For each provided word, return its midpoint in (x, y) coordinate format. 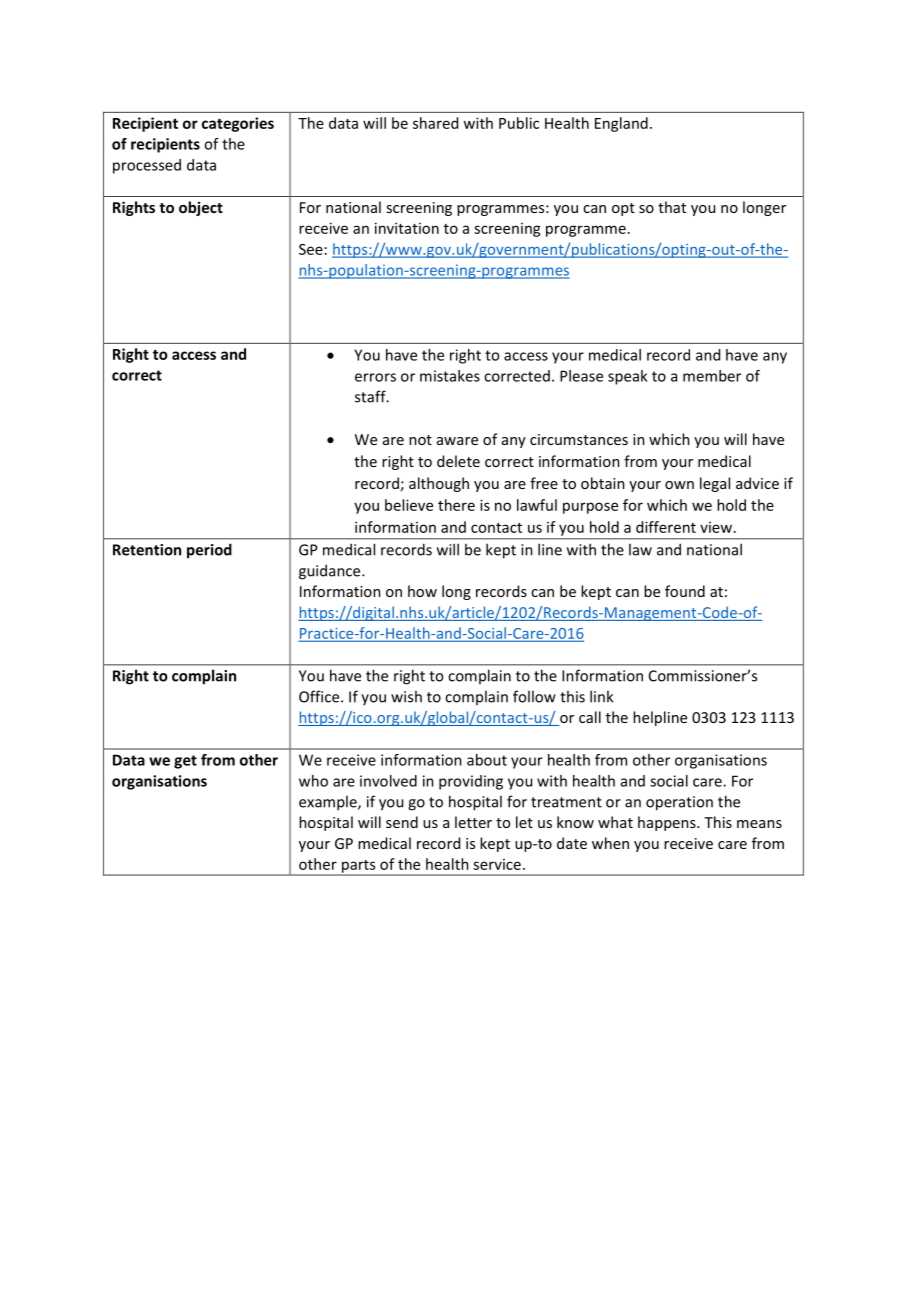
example (329, 803)
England (621, 124)
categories (238, 124)
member (712, 376)
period (209, 551)
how (422, 591)
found (685, 591)
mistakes (450, 376)
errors (375, 377)
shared (435, 123)
